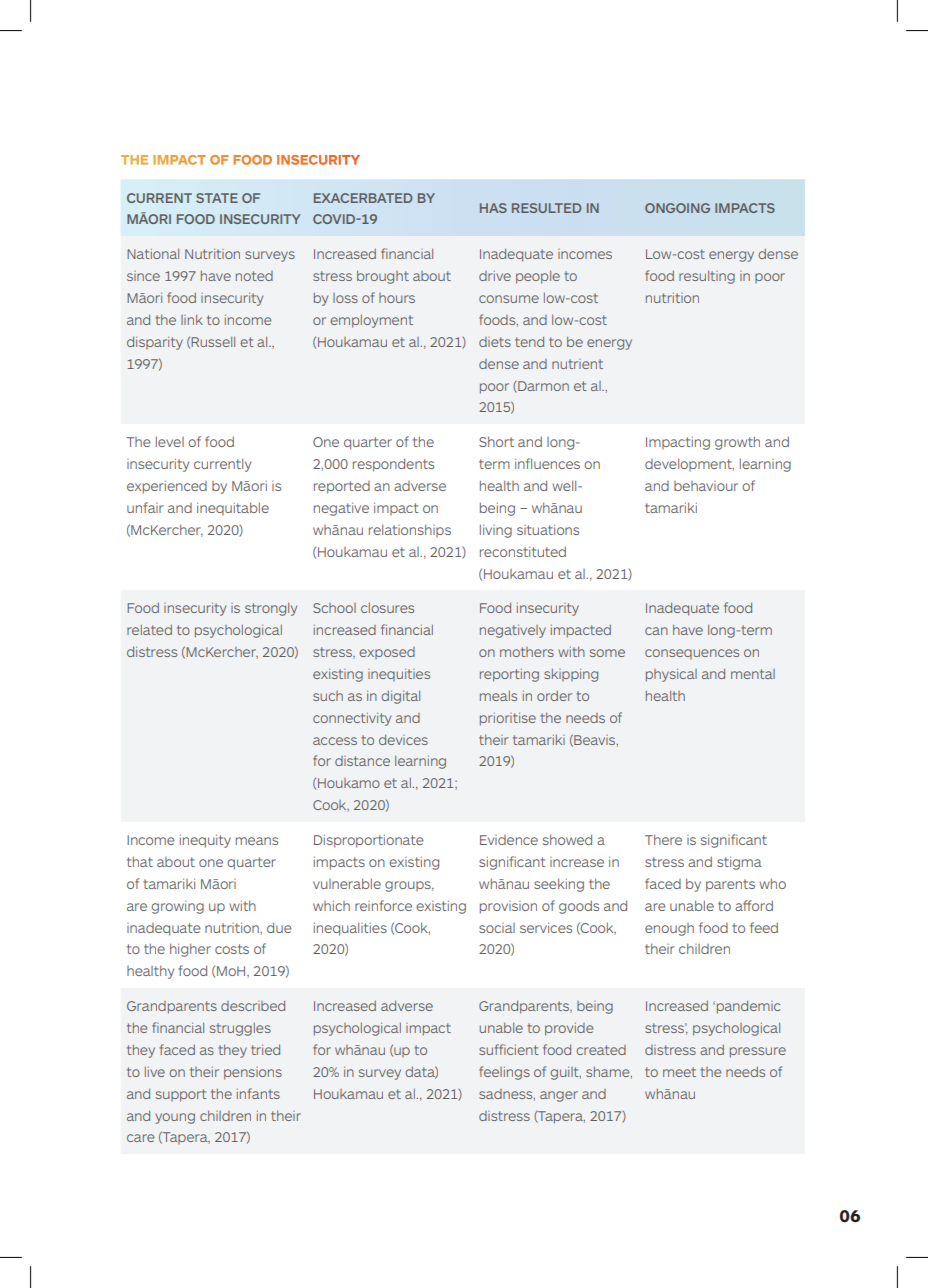 This screenshot has height=1288, width=928. Describe the element at coordinates (692, 654) in the screenshot. I see `consequences` at that location.
